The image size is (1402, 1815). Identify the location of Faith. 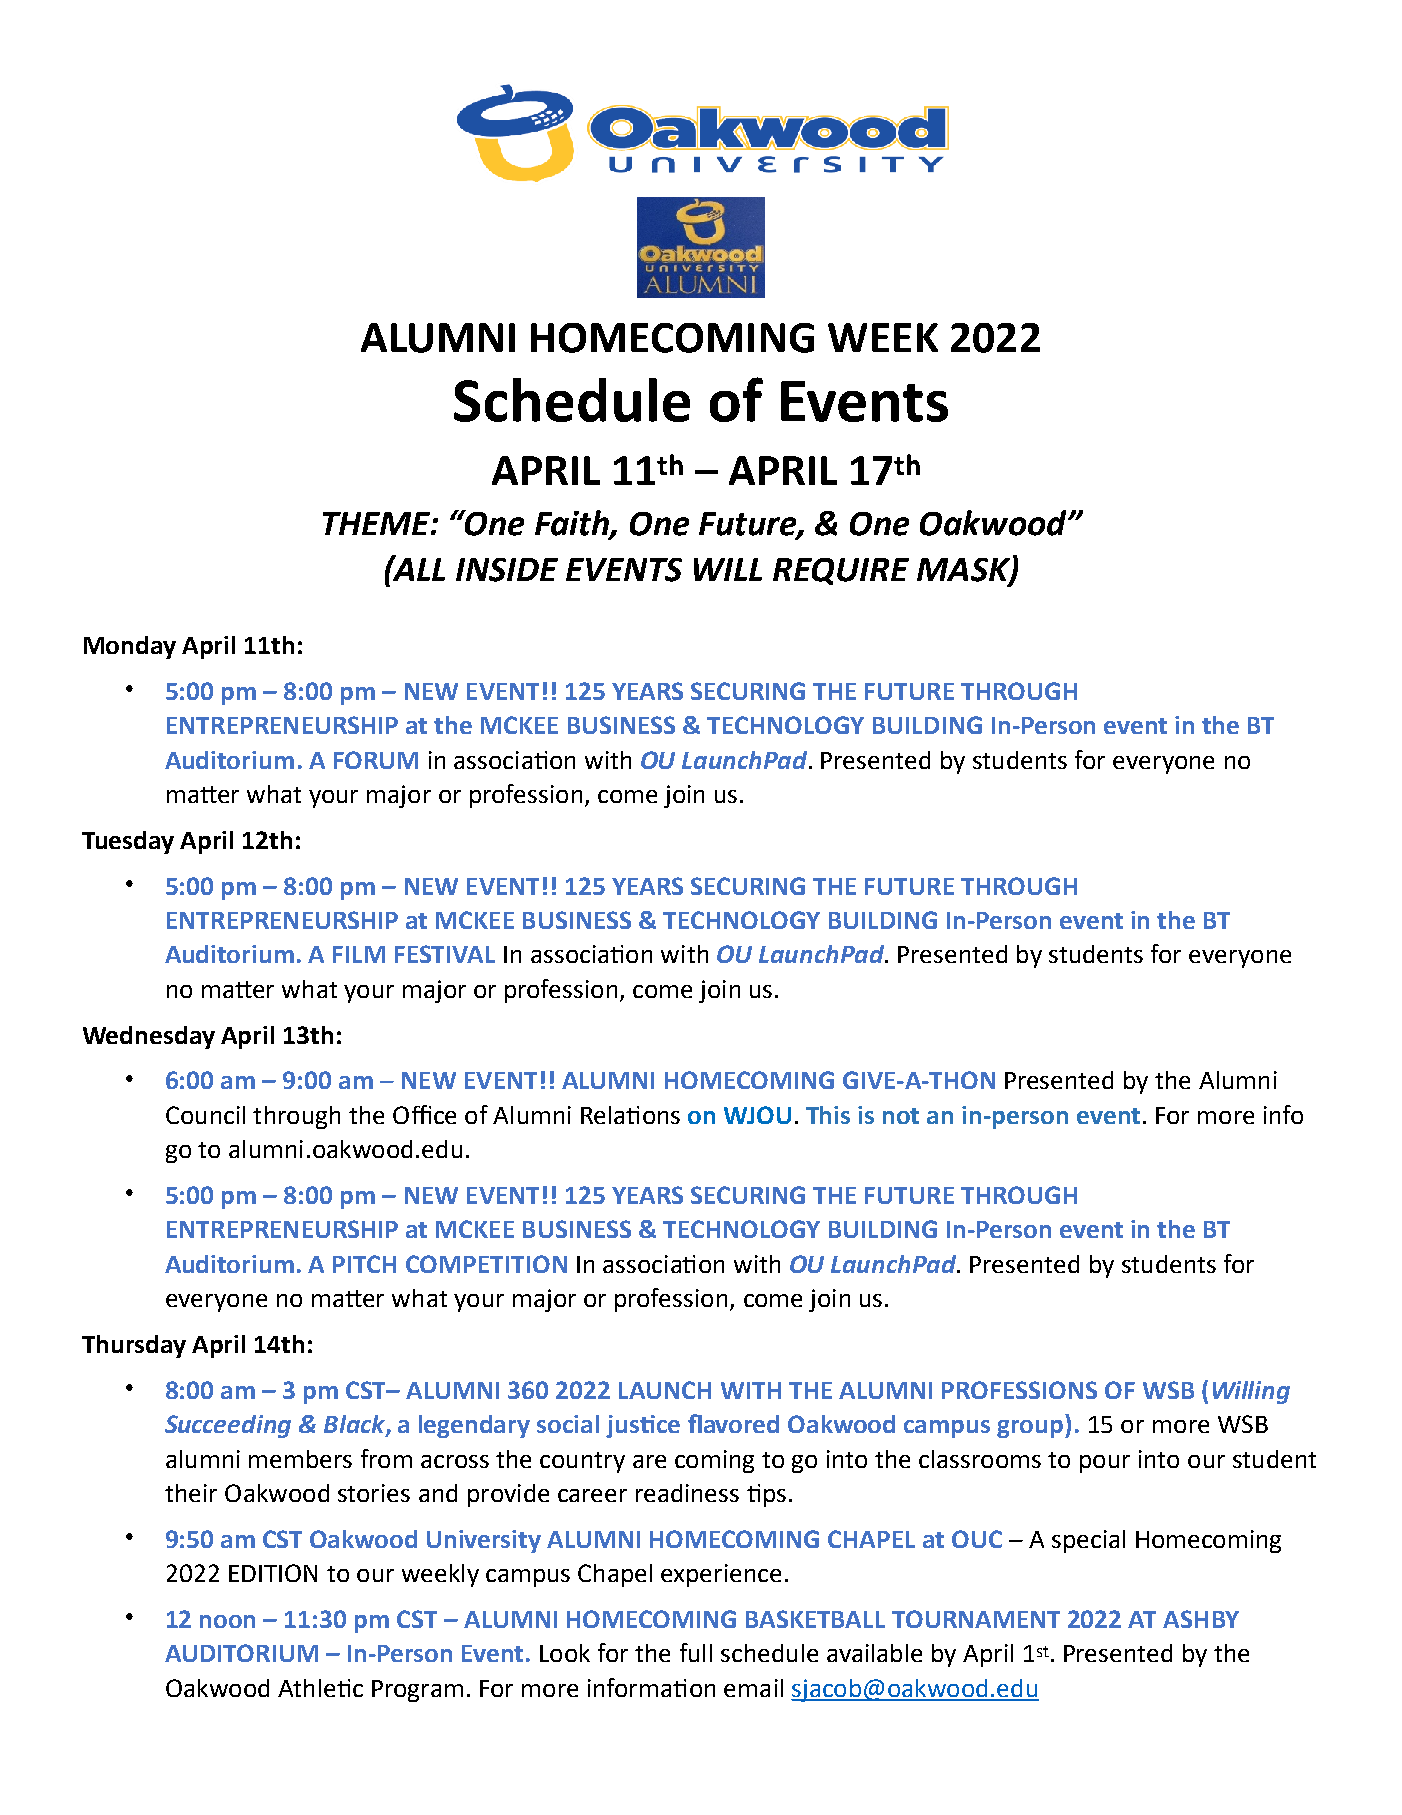
(573, 524).
